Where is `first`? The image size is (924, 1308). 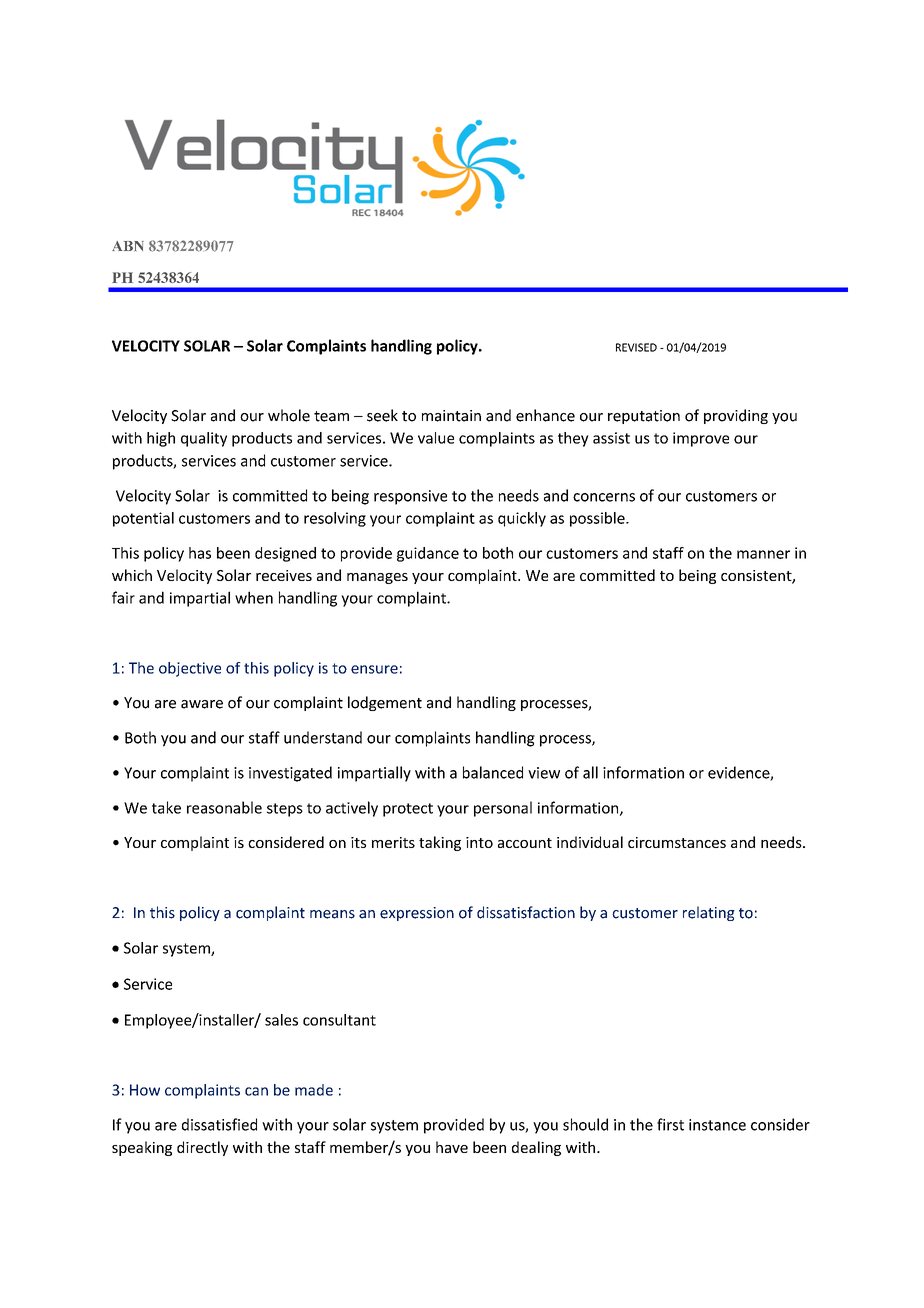
first is located at coordinates (670, 1124).
